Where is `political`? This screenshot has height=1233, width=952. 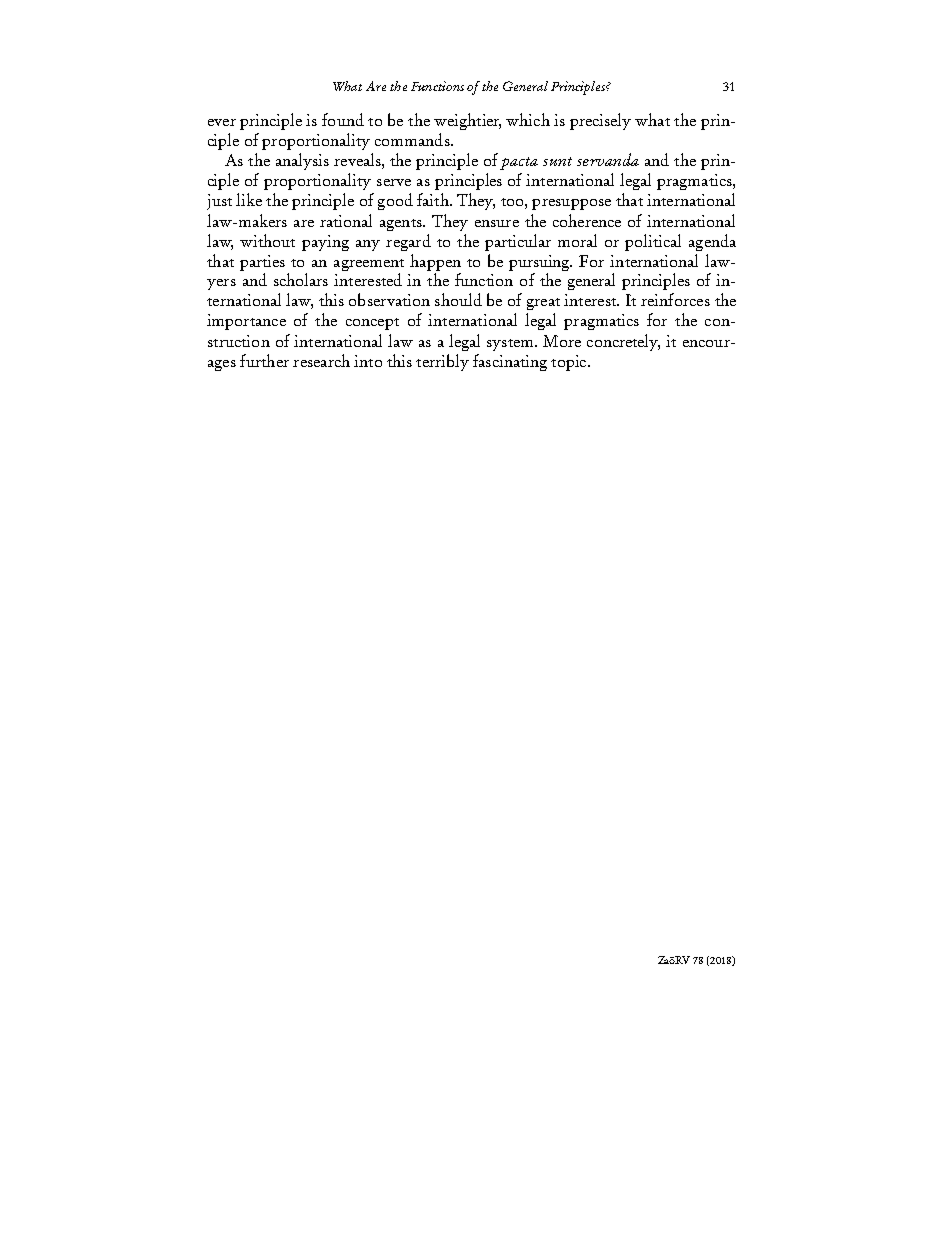 political is located at coordinates (653, 242).
